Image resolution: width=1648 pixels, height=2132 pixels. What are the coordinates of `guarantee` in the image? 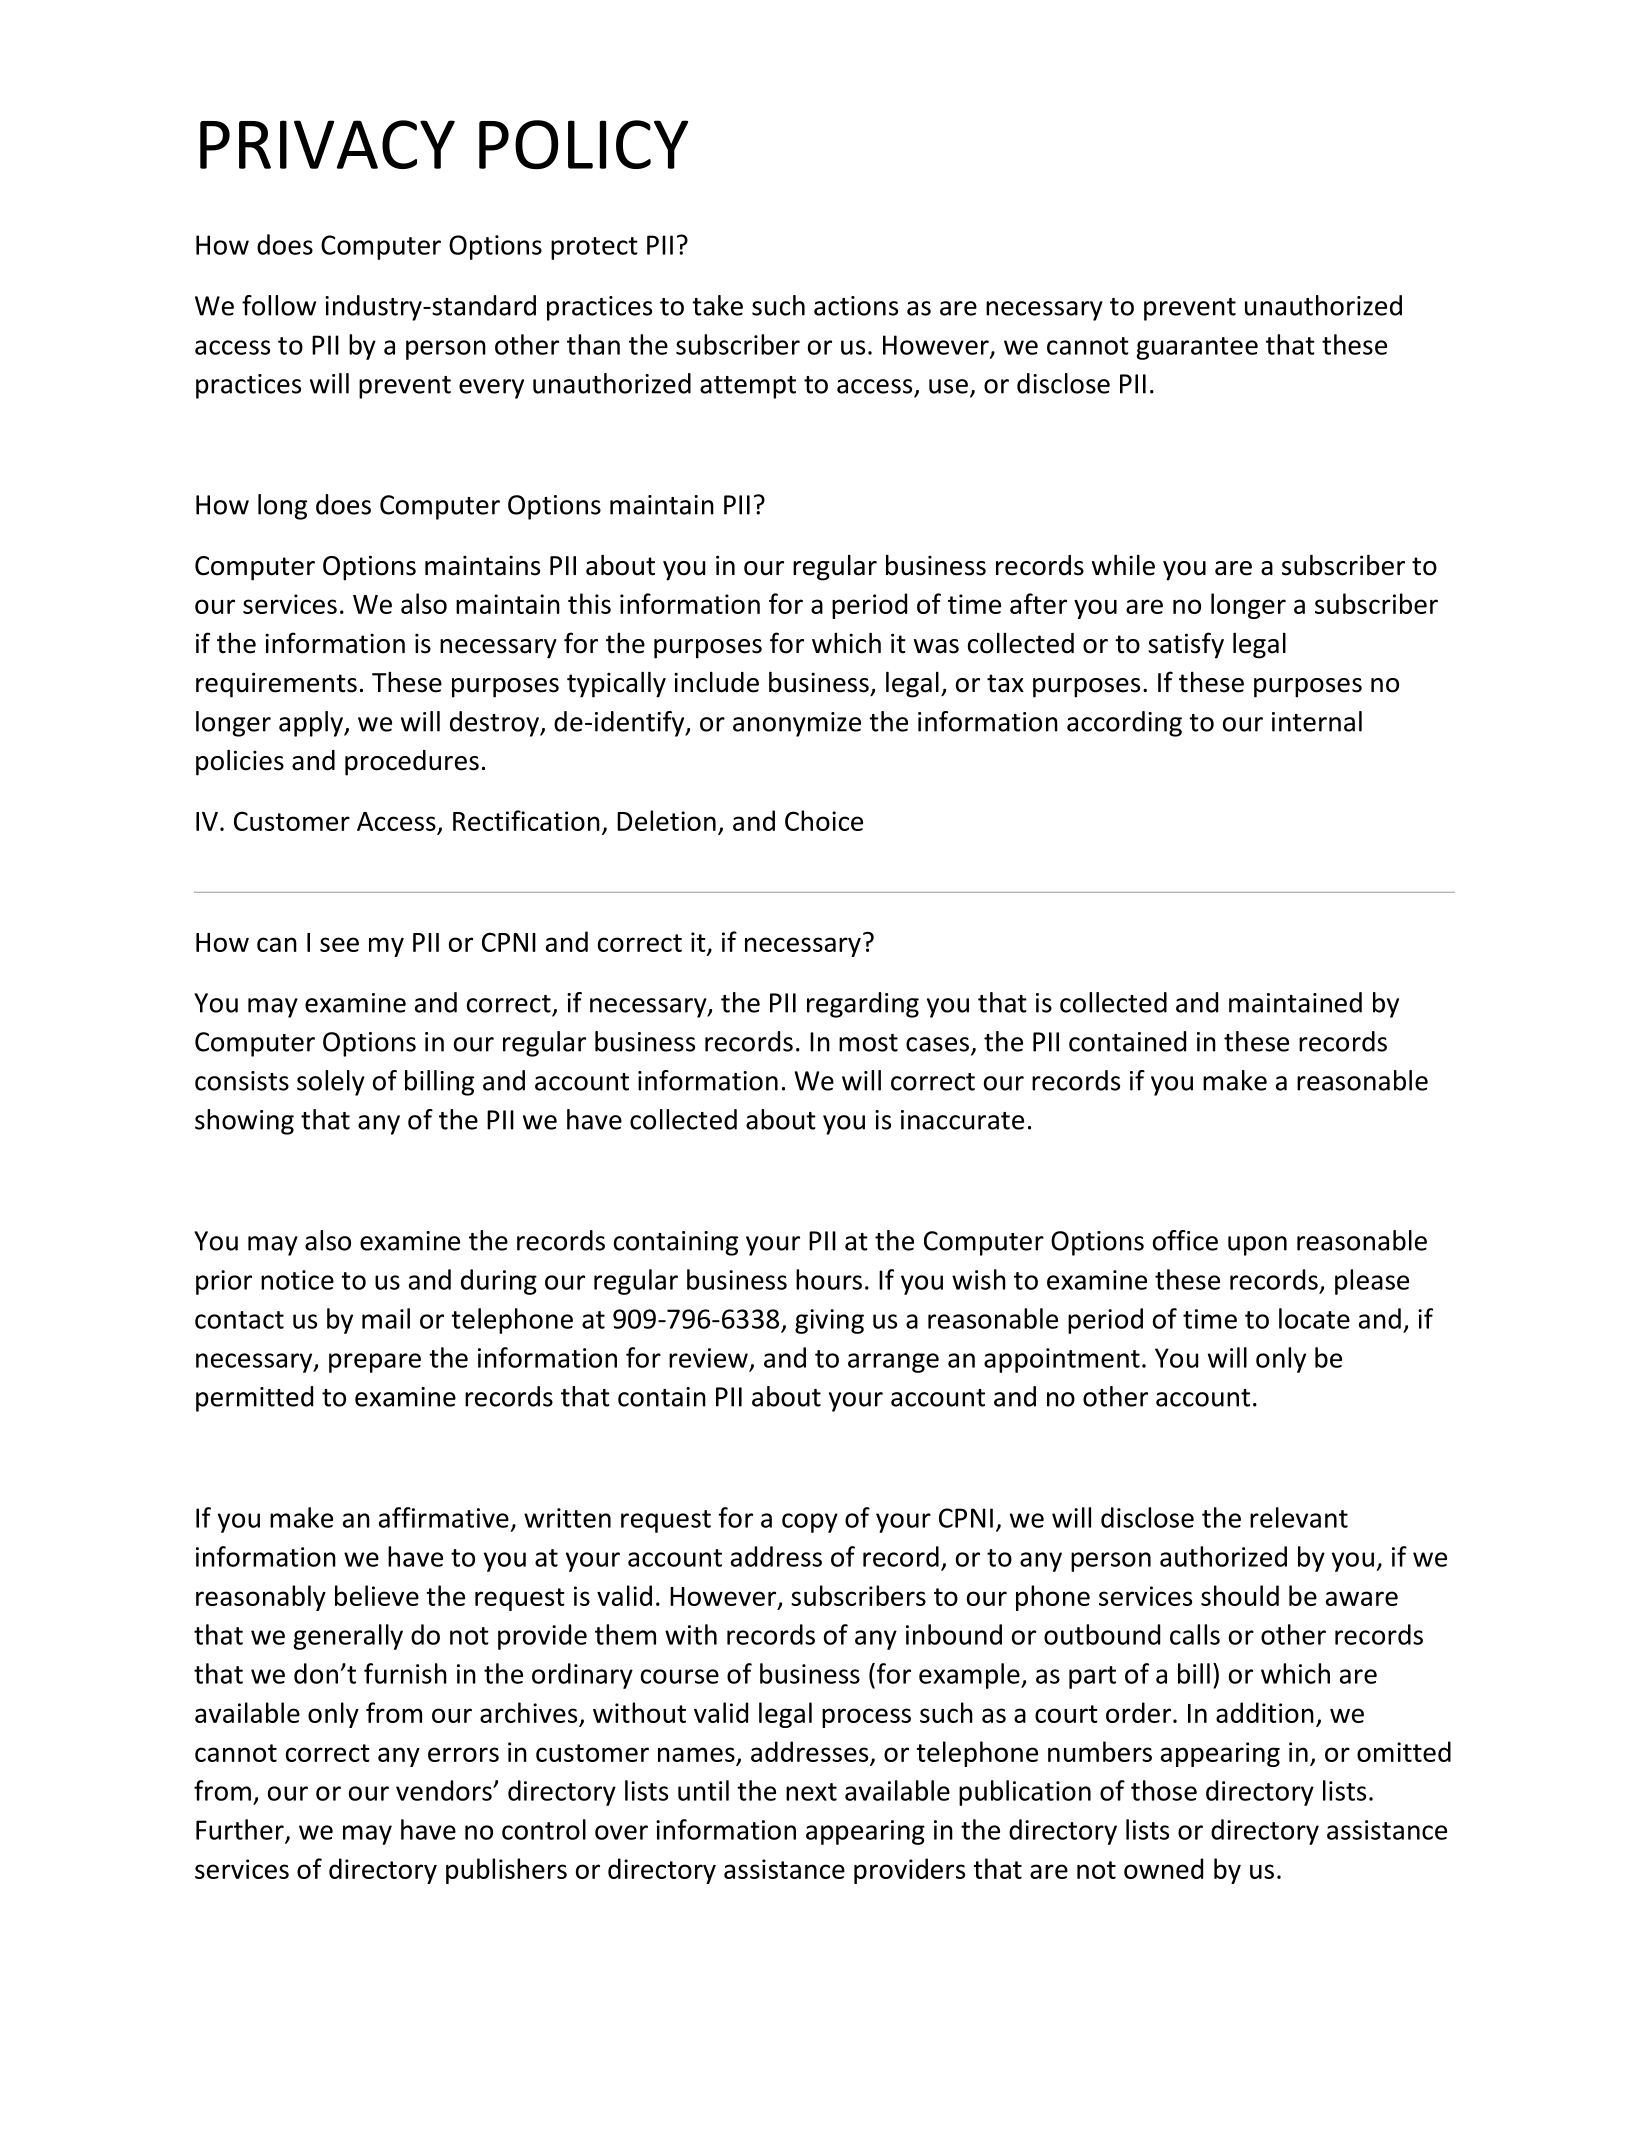 It's located at (1197, 348).
